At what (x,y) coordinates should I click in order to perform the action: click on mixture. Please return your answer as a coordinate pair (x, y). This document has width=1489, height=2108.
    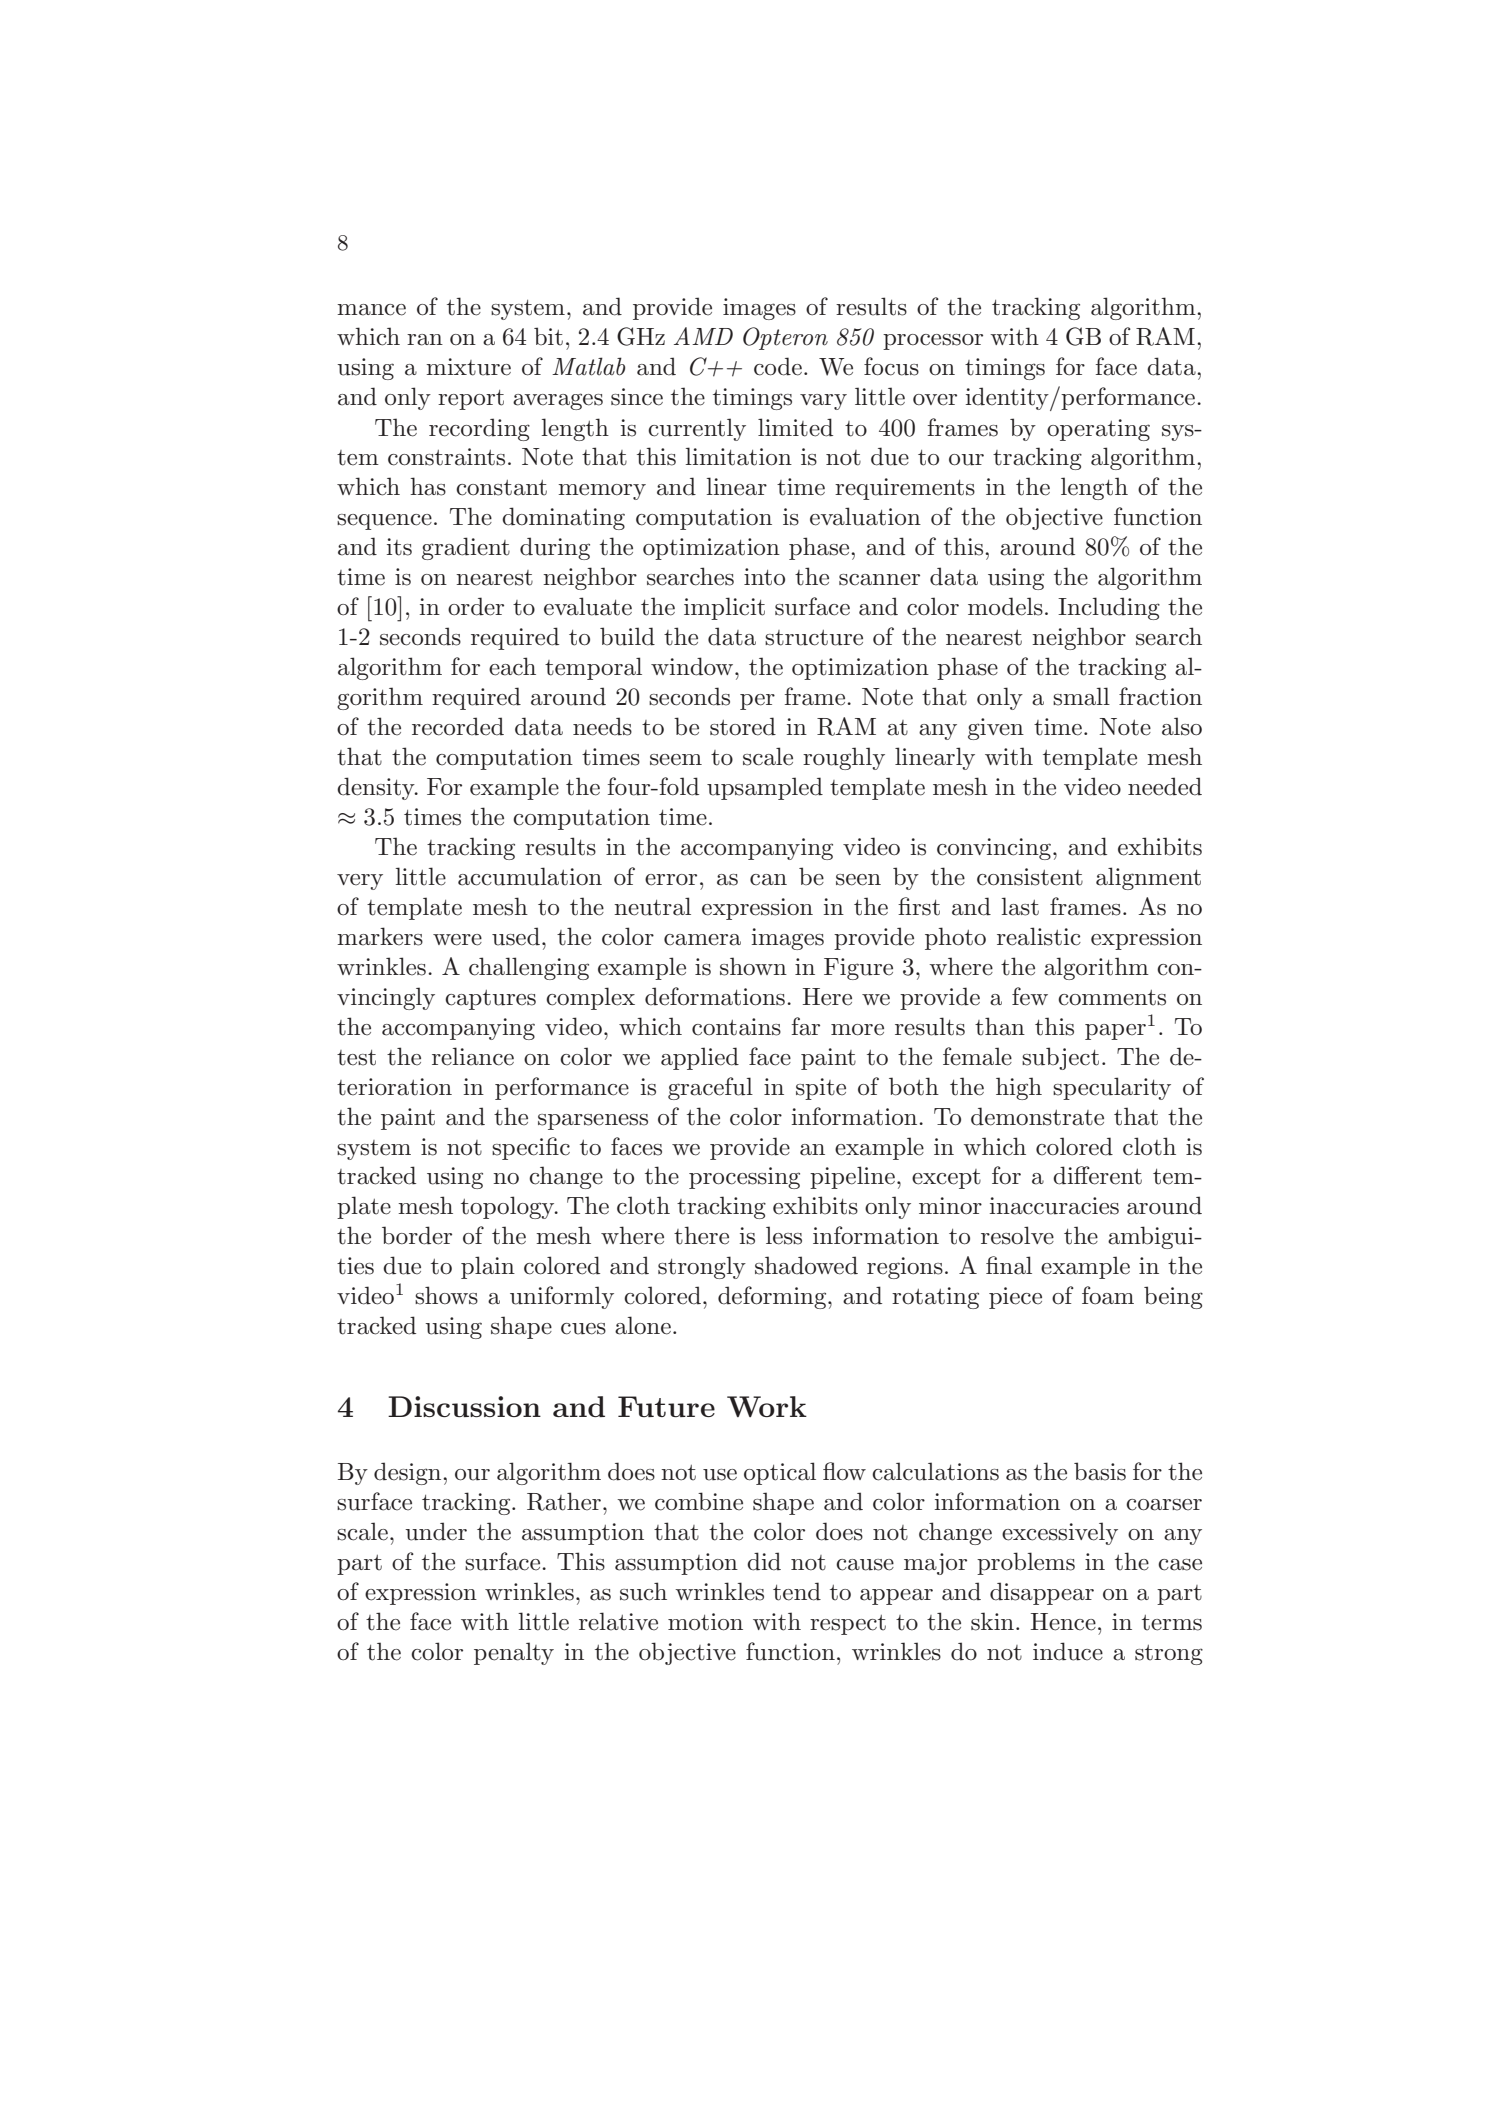
    Looking at the image, I should click on (468, 367).
